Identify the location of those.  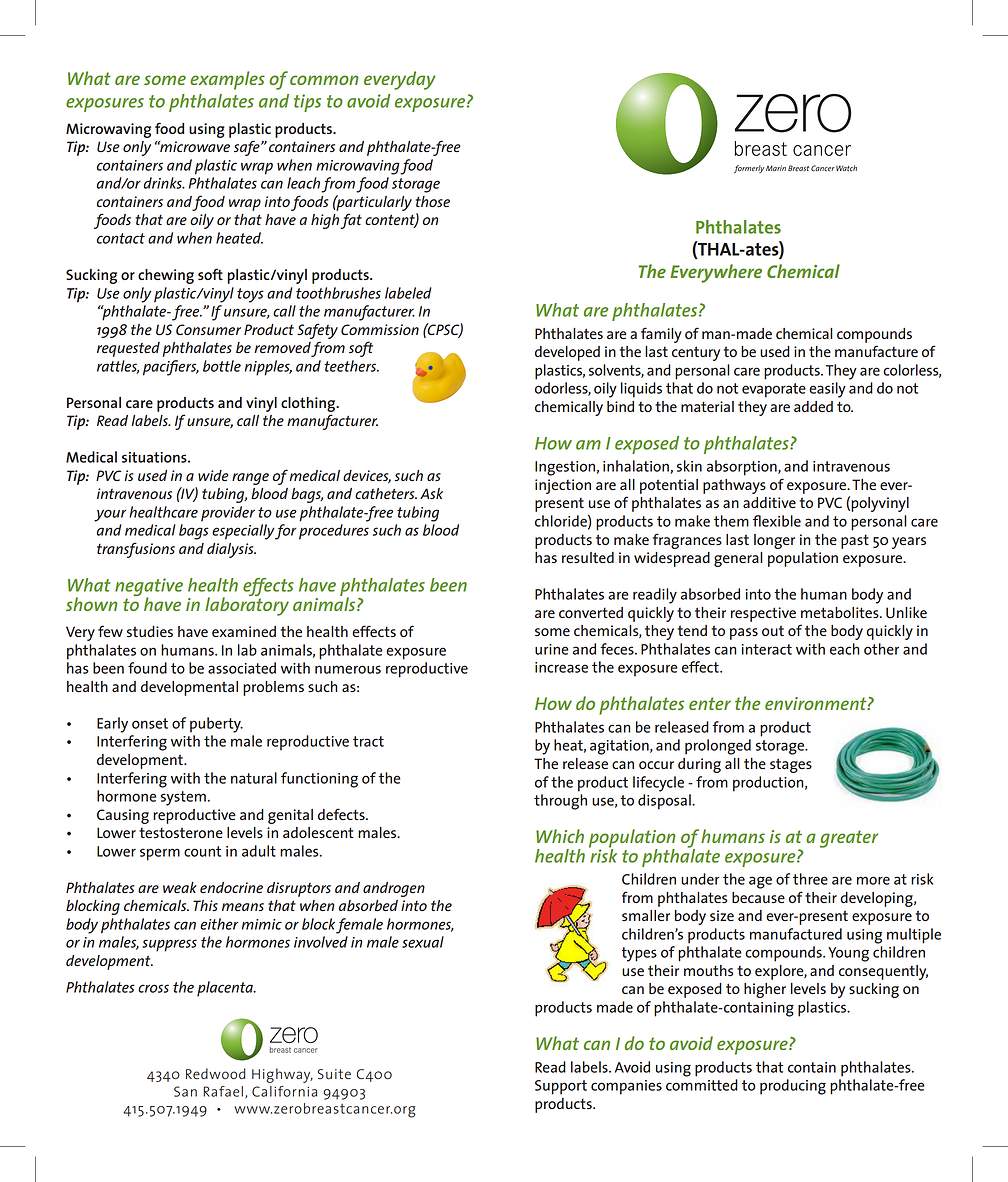
(432, 201).
